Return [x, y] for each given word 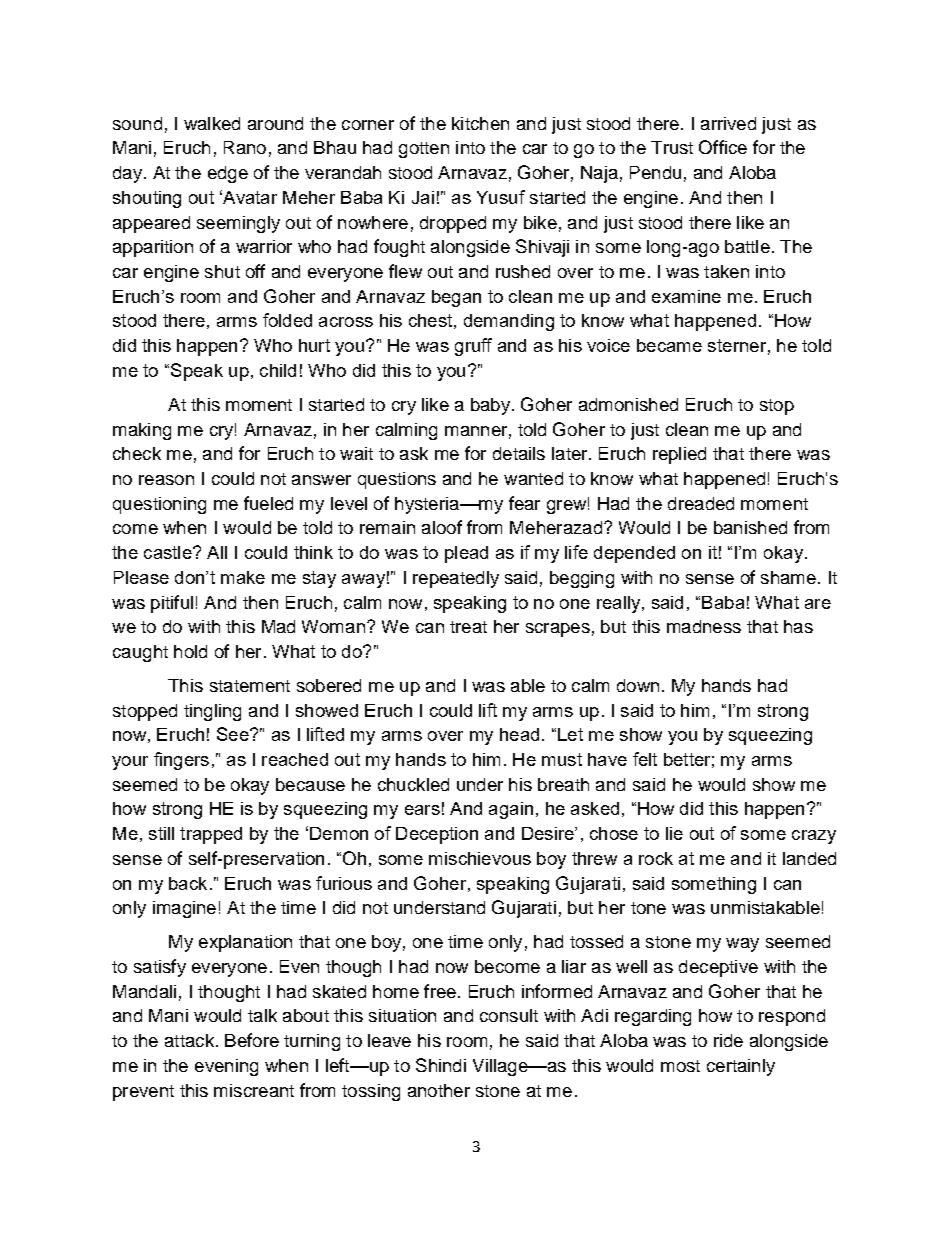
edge [228, 174]
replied [679, 455]
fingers [181, 761]
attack [189, 1040]
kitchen [480, 123]
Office [723, 147]
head [519, 734]
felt [645, 759]
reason [166, 480]
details [519, 453]
